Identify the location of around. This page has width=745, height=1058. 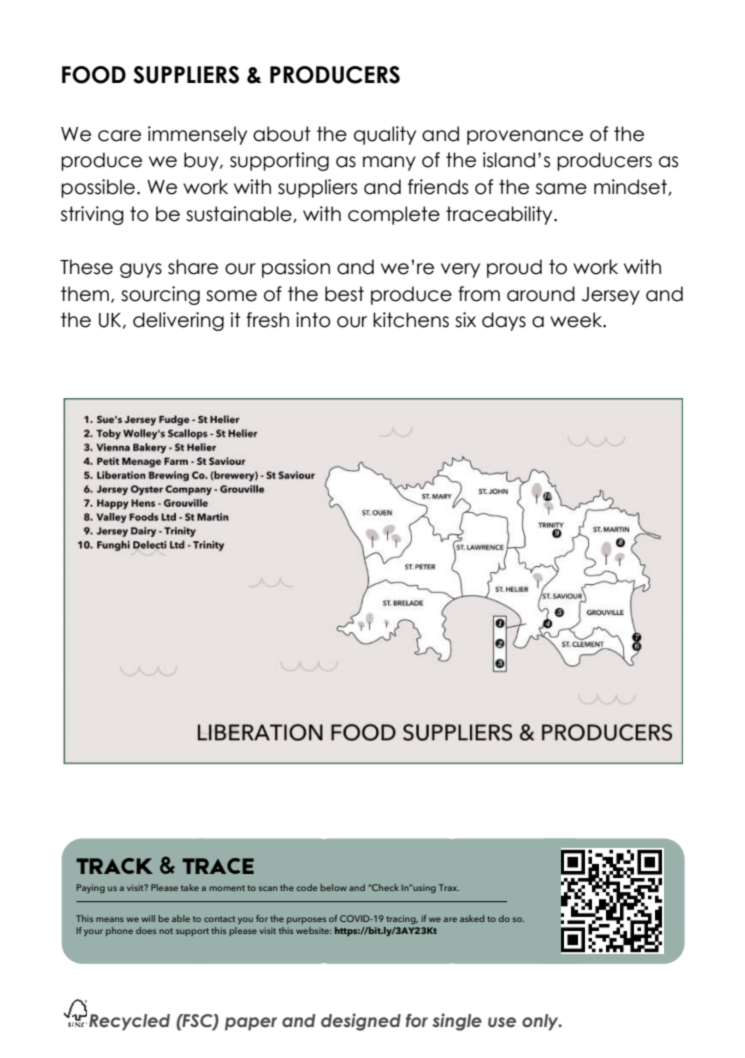
(541, 294).
